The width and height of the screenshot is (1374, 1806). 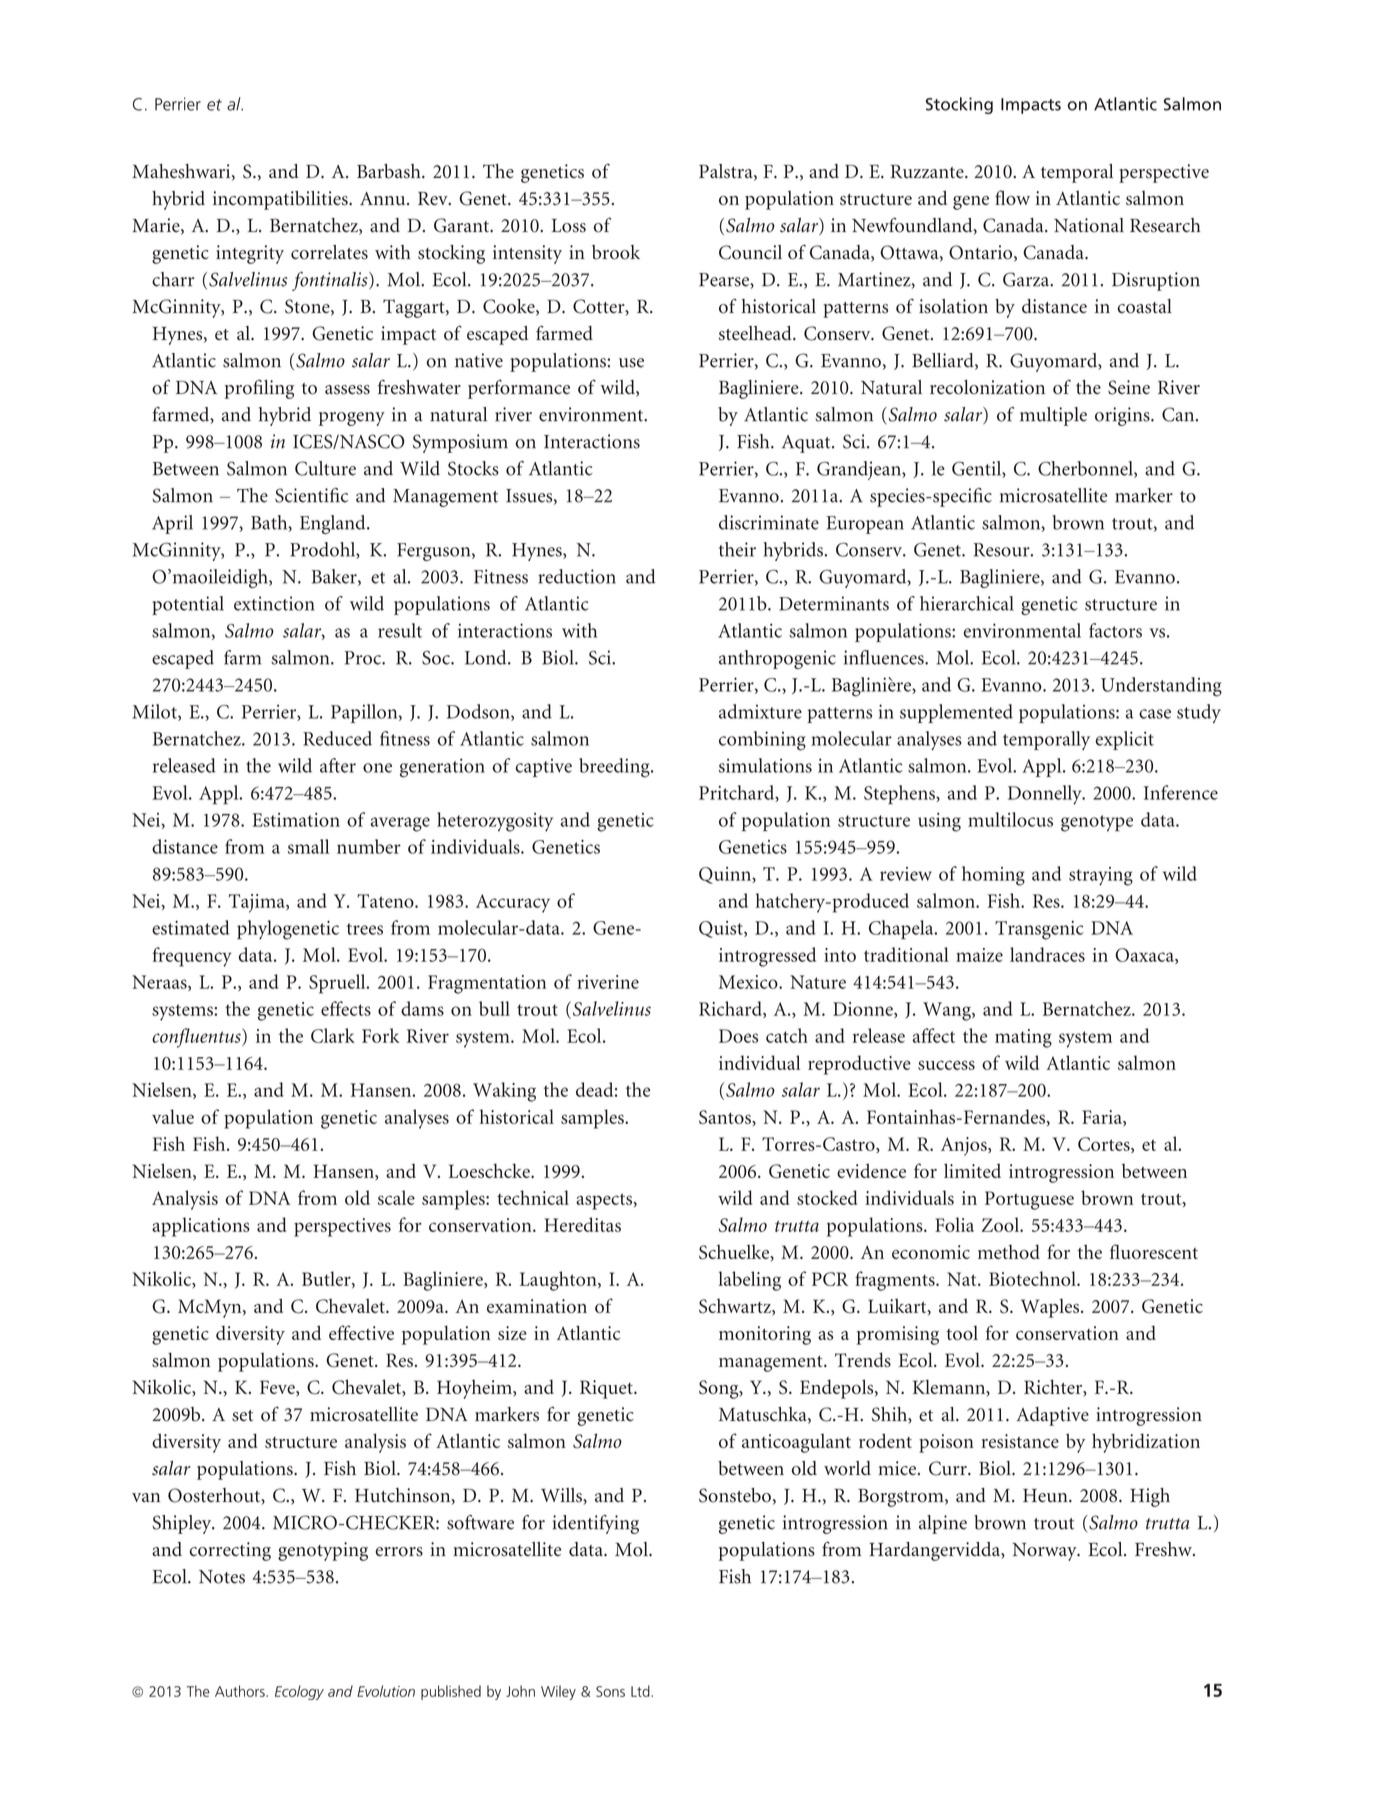 I want to click on correlates, so click(x=329, y=252).
